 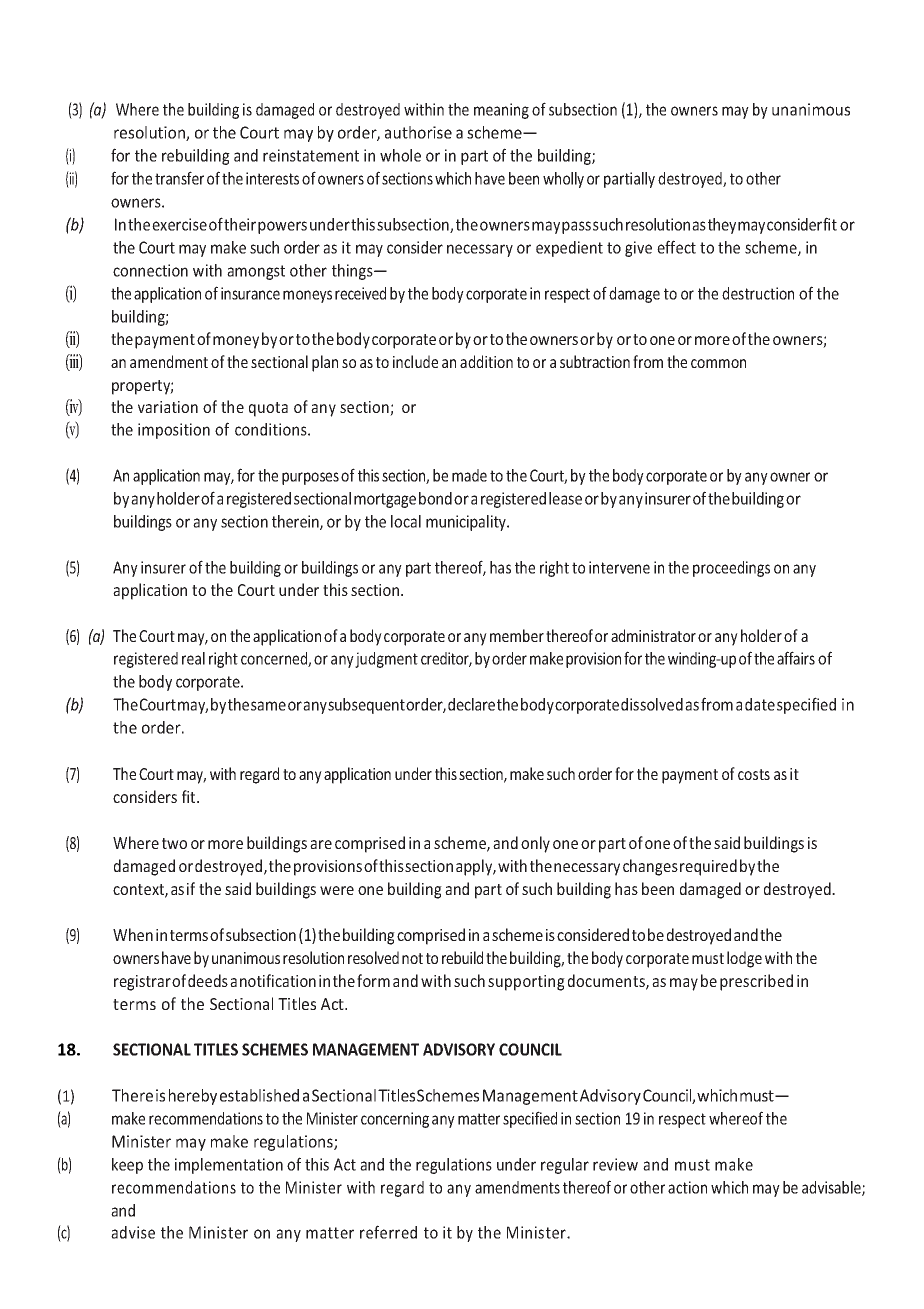 What do you see at coordinates (565, 1166) in the screenshot?
I see `regular` at bounding box center [565, 1166].
